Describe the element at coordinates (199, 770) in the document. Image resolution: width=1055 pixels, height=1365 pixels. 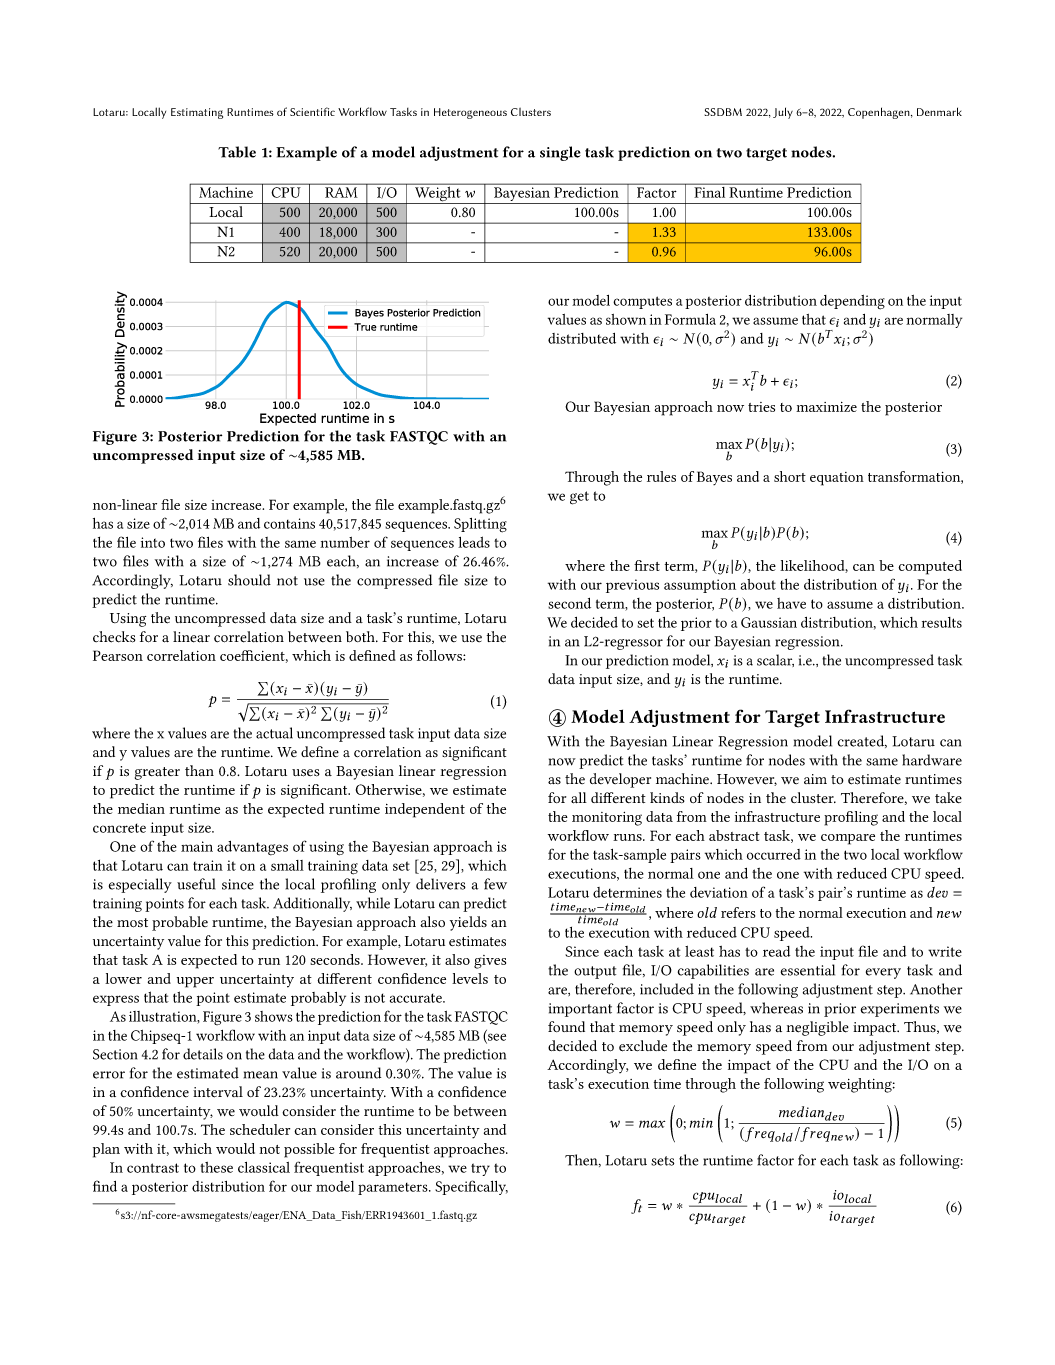
I see `than` at that location.
